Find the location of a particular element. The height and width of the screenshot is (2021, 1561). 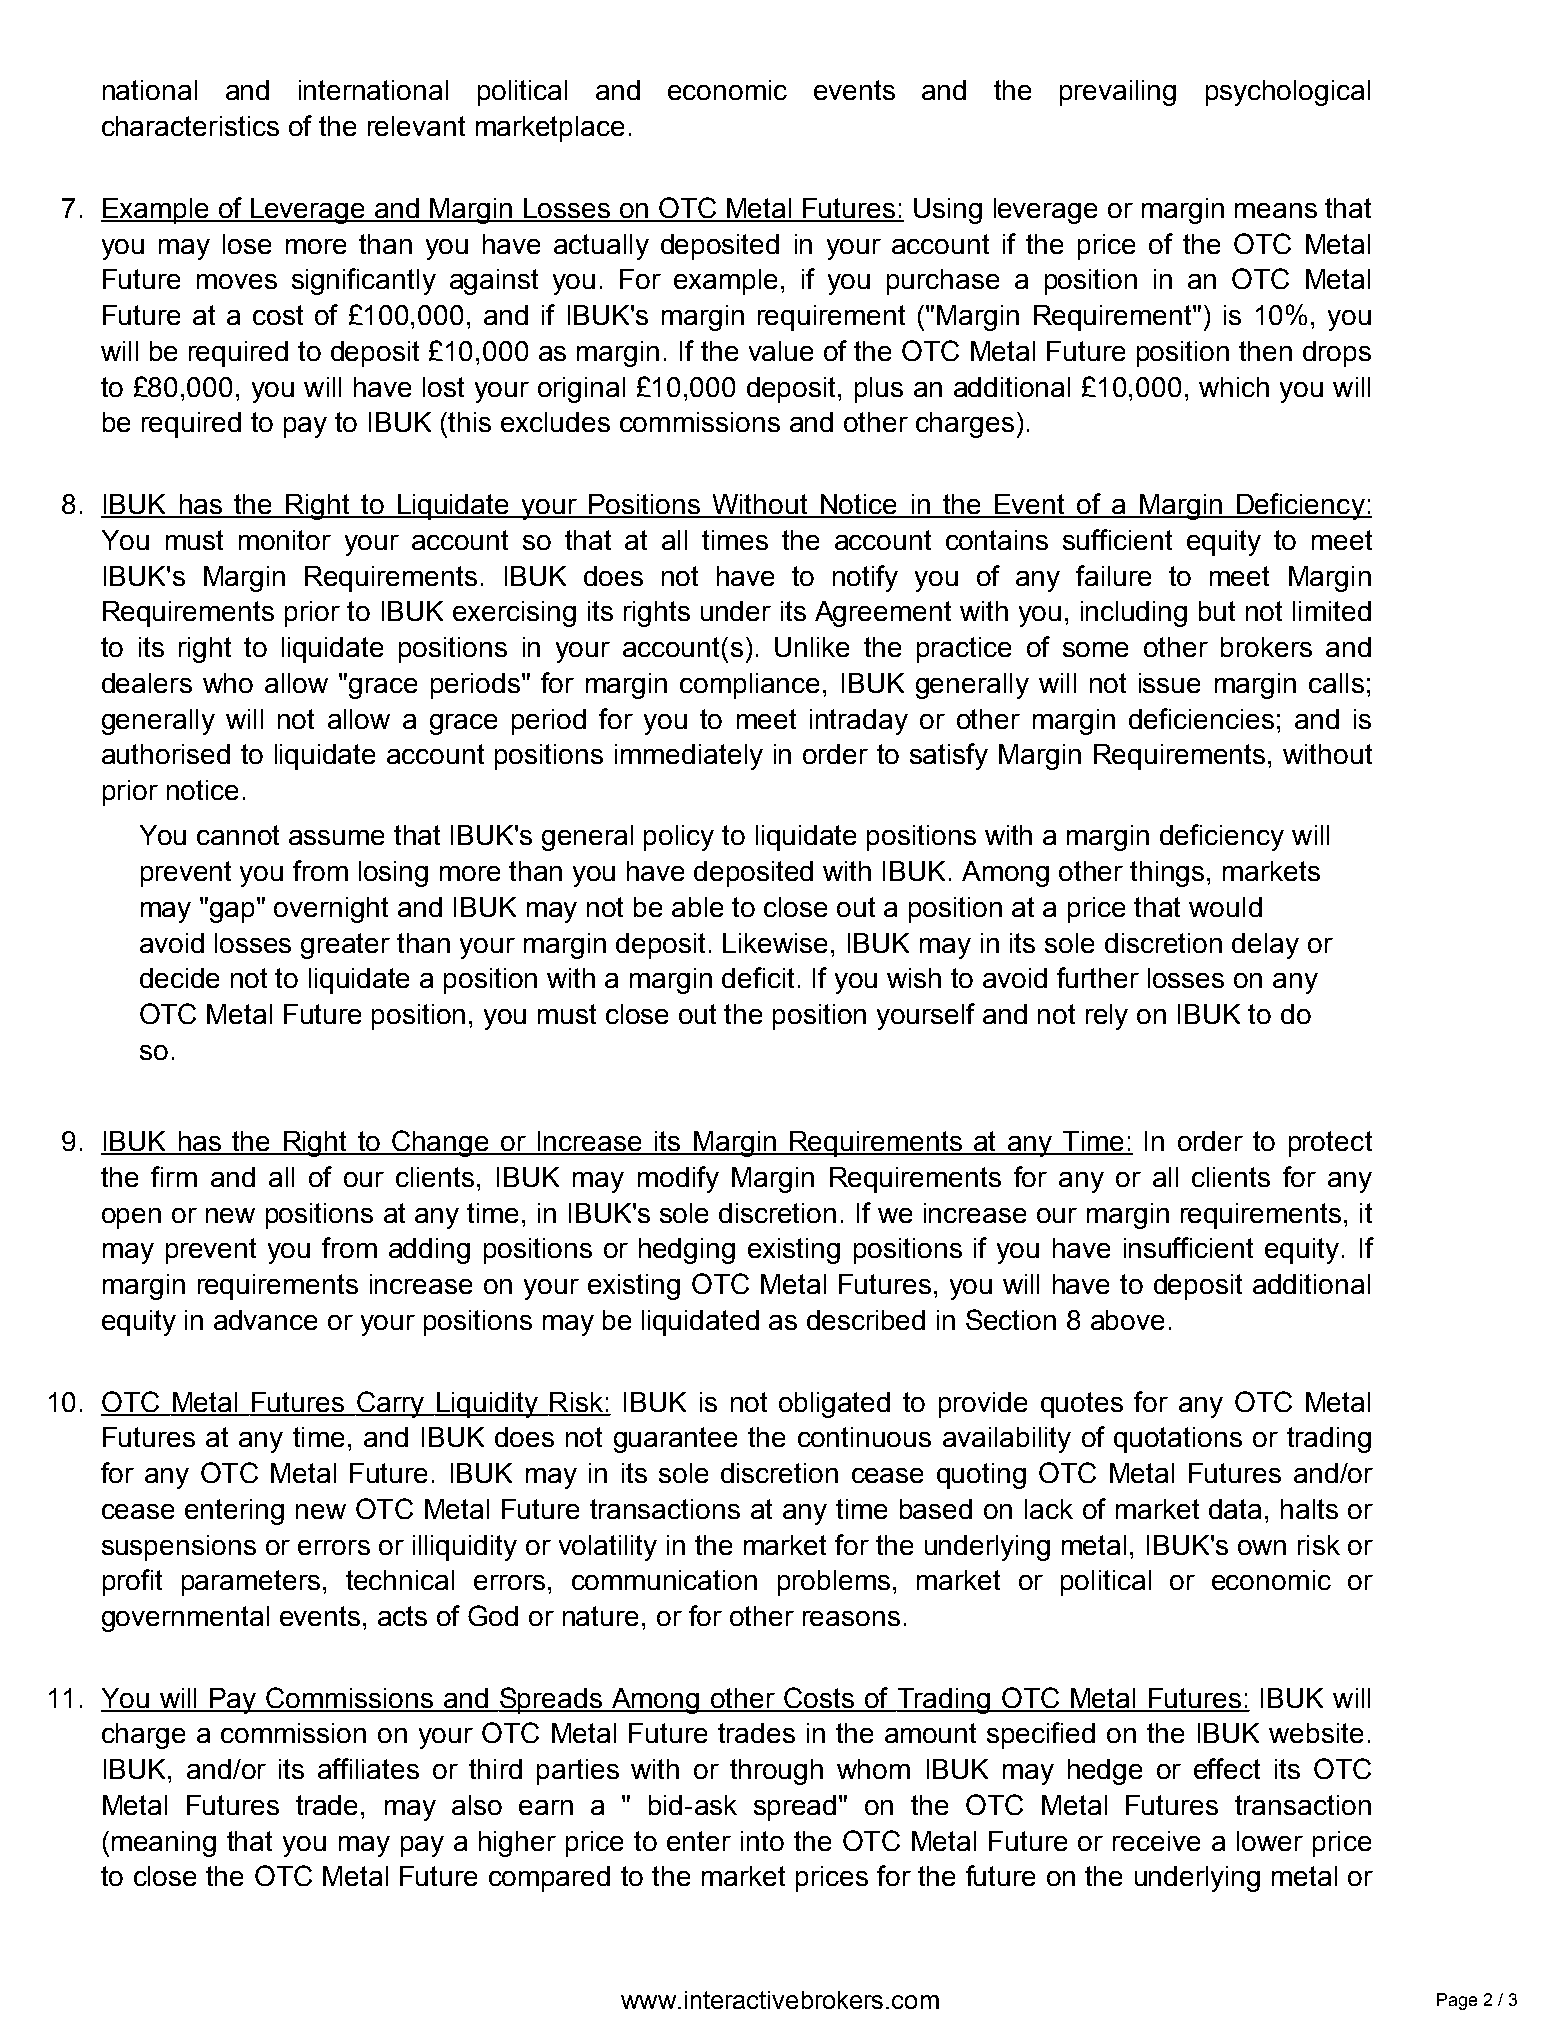

decide is located at coordinates (179, 978).
